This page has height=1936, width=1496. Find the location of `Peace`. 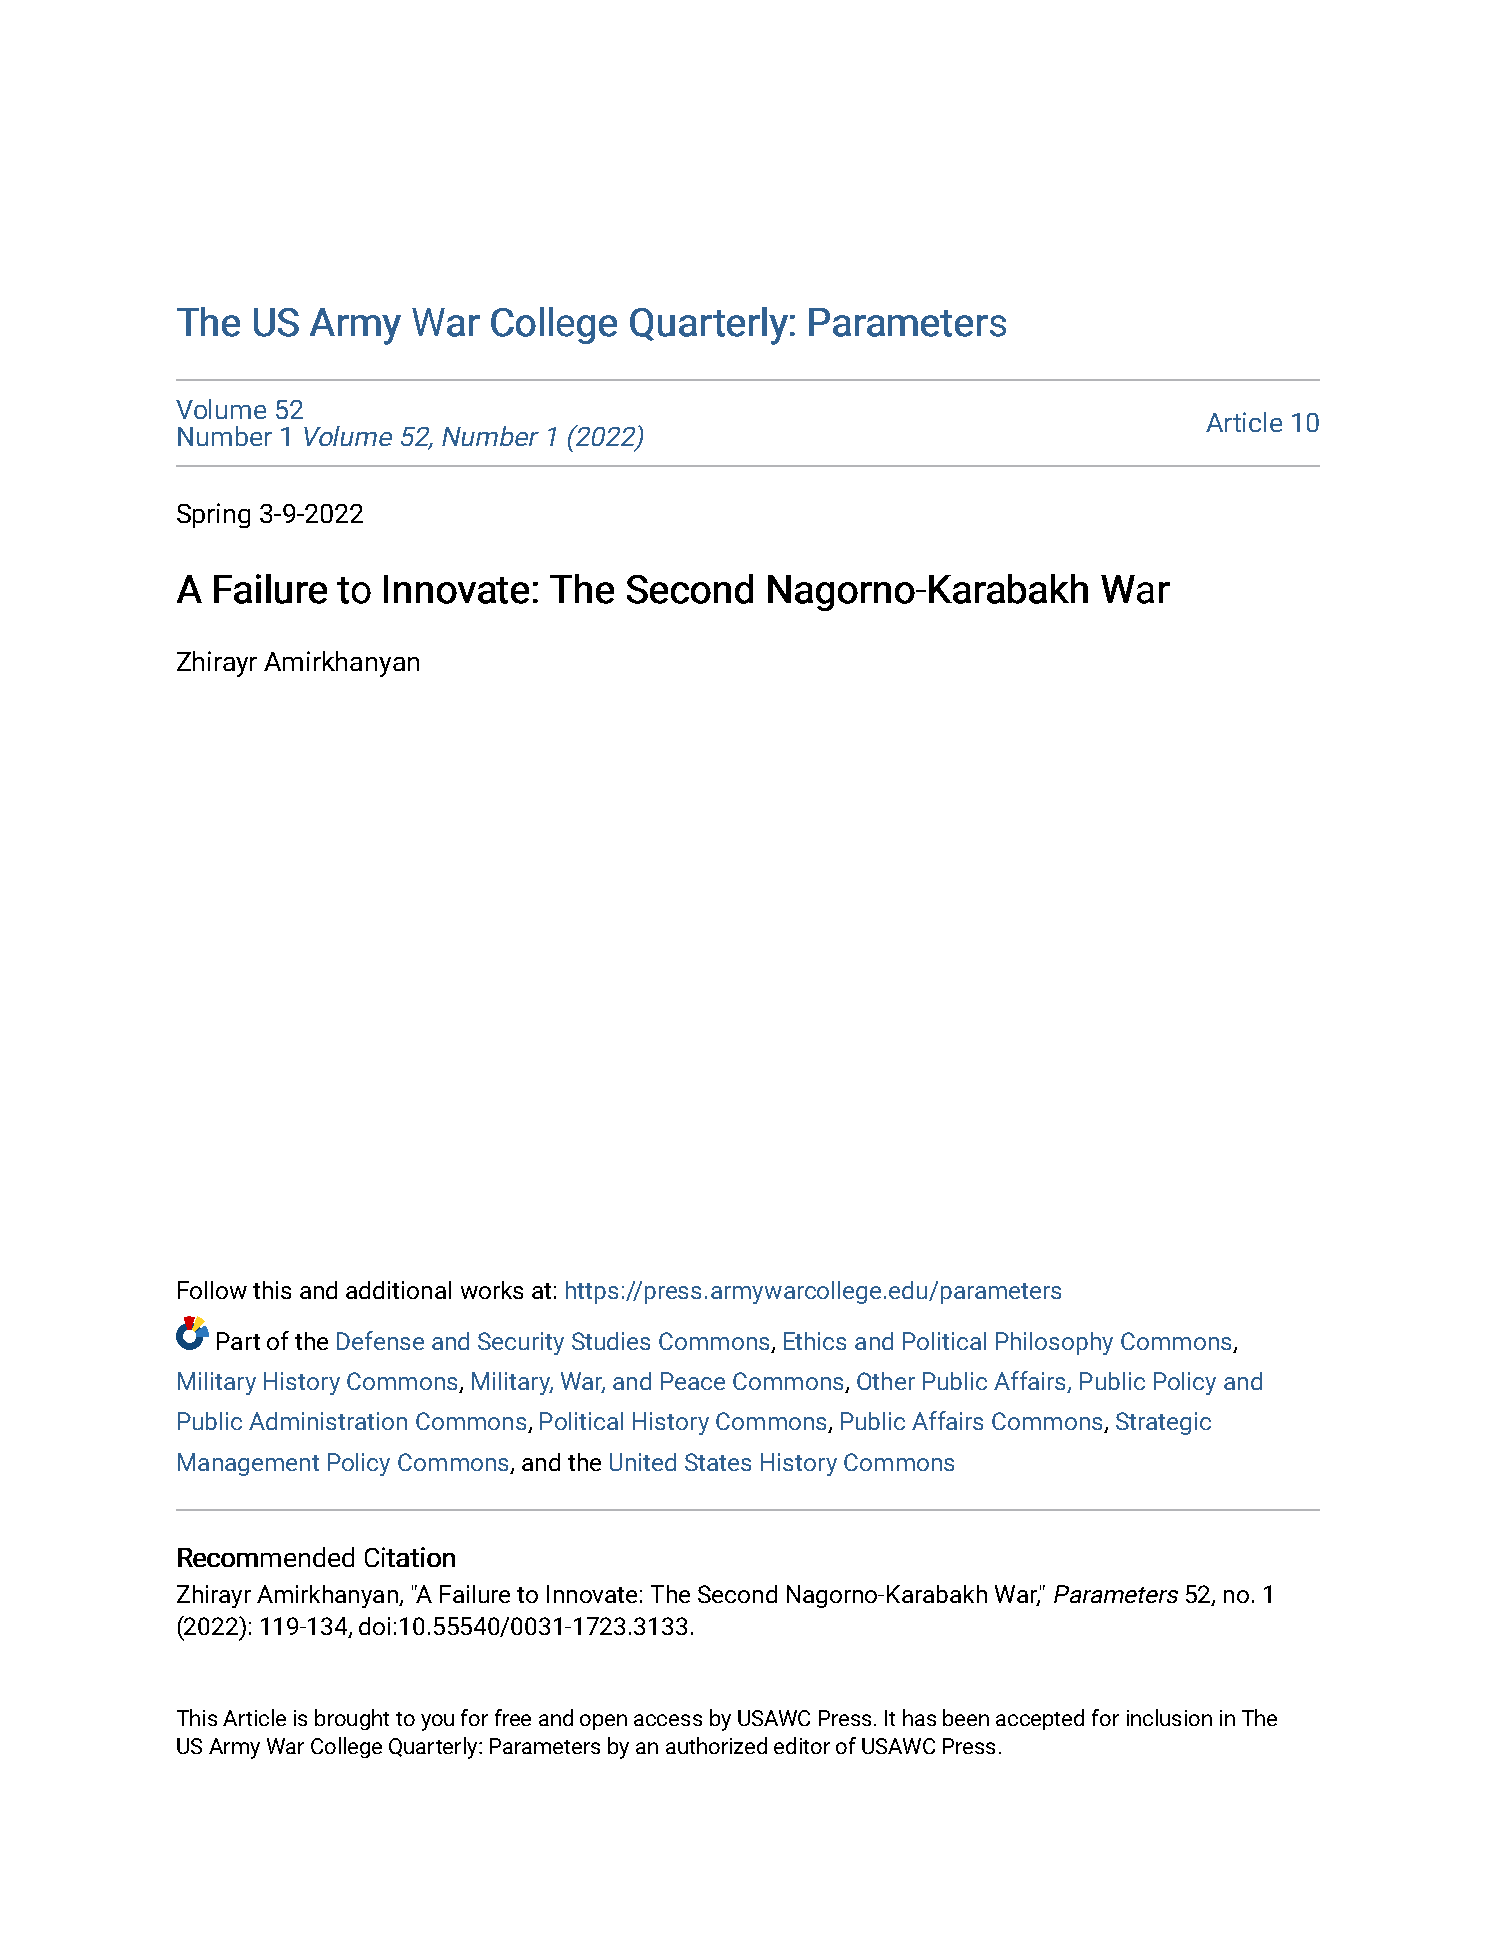

Peace is located at coordinates (693, 1381).
